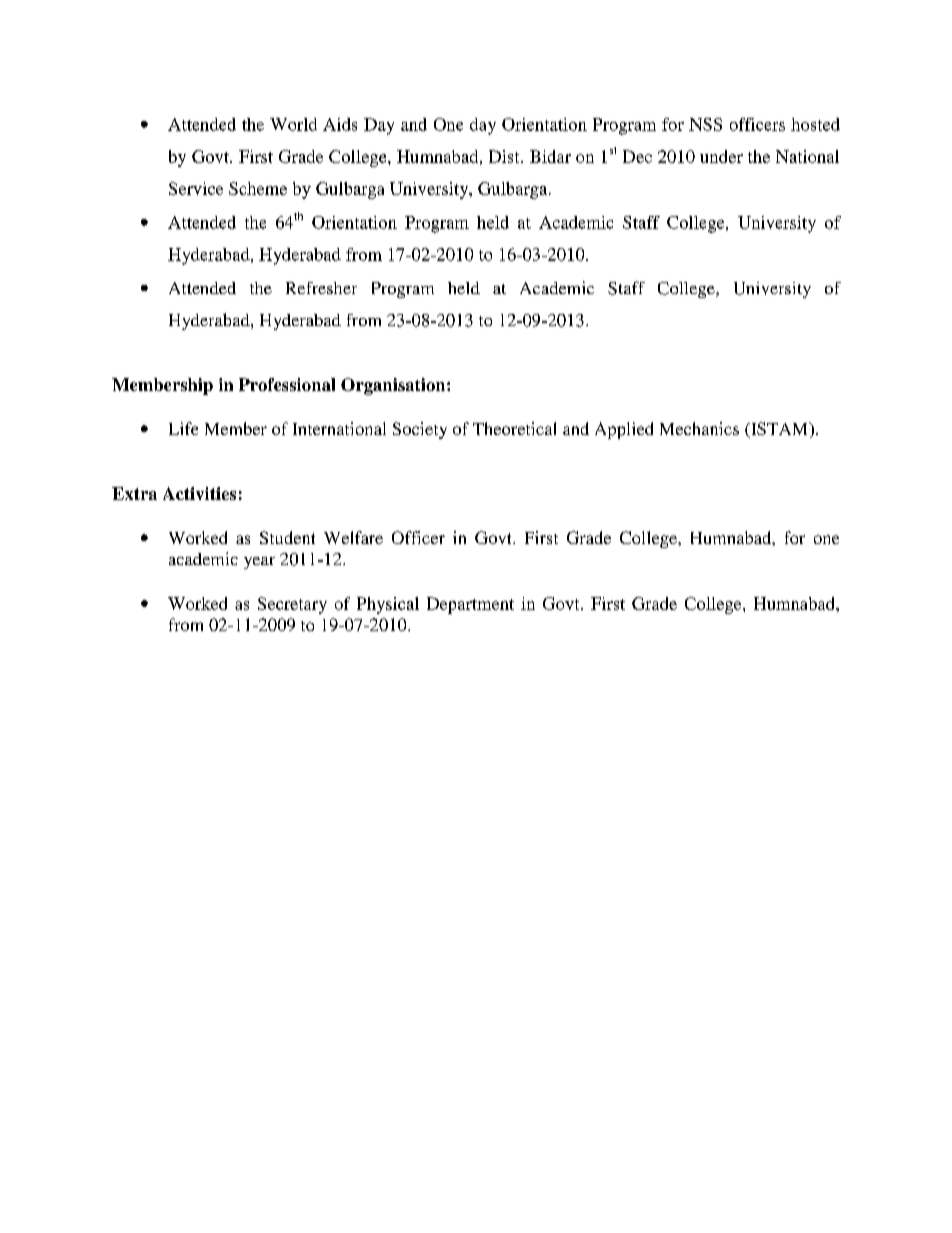 Image resolution: width=952 pixels, height=1233 pixels. I want to click on Applied, so click(624, 430).
